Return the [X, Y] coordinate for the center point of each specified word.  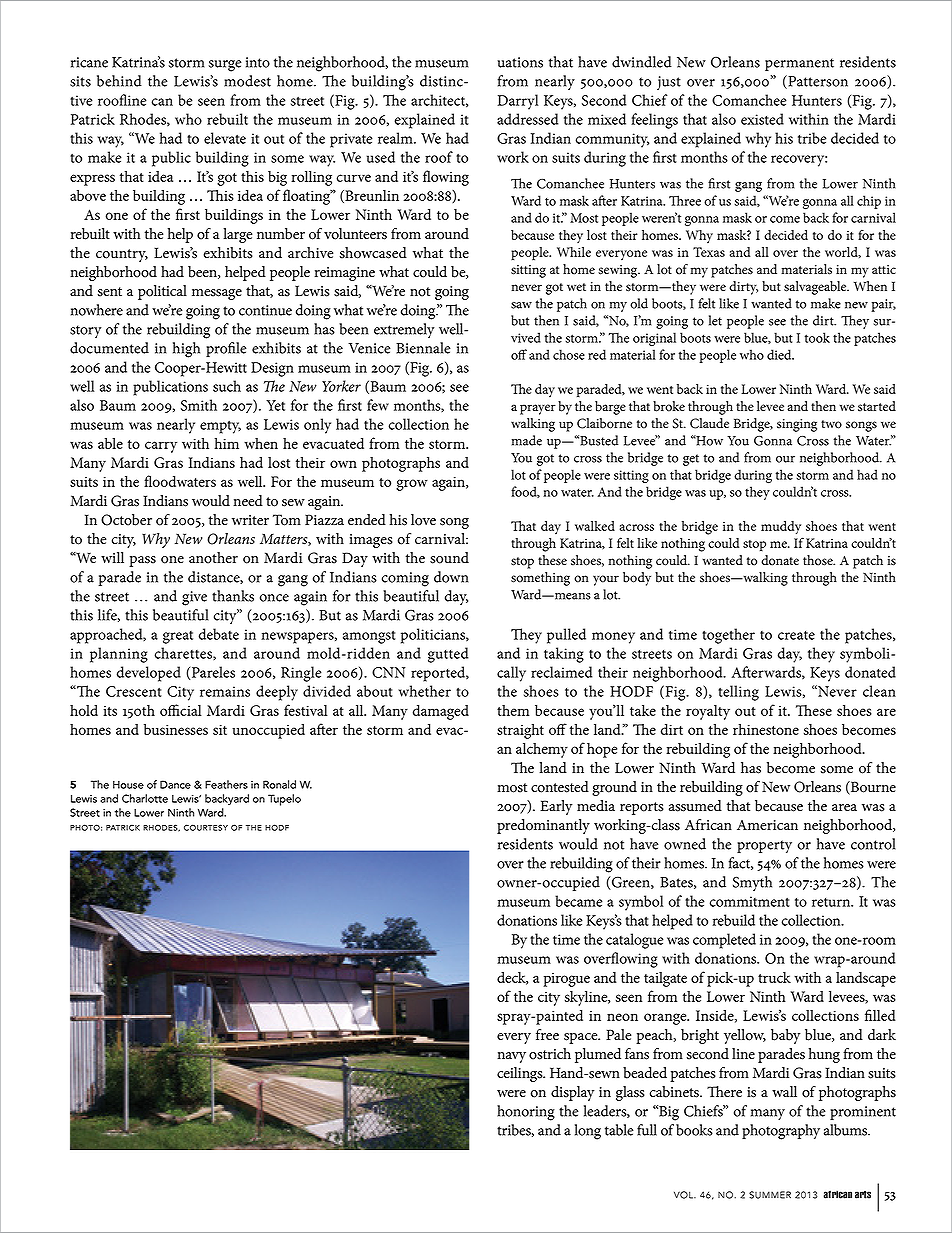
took [817, 337]
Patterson [817, 82]
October [126, 520]
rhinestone [766, 729]
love [423, 520]
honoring [526, 1113]
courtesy [206, 827]
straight [520, 731]
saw [521, 305]
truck [774, 977]
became [578, 901]
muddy [781, 528]
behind [119, 81]
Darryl [517, 102]
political [162, 292]
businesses [176, 729]
